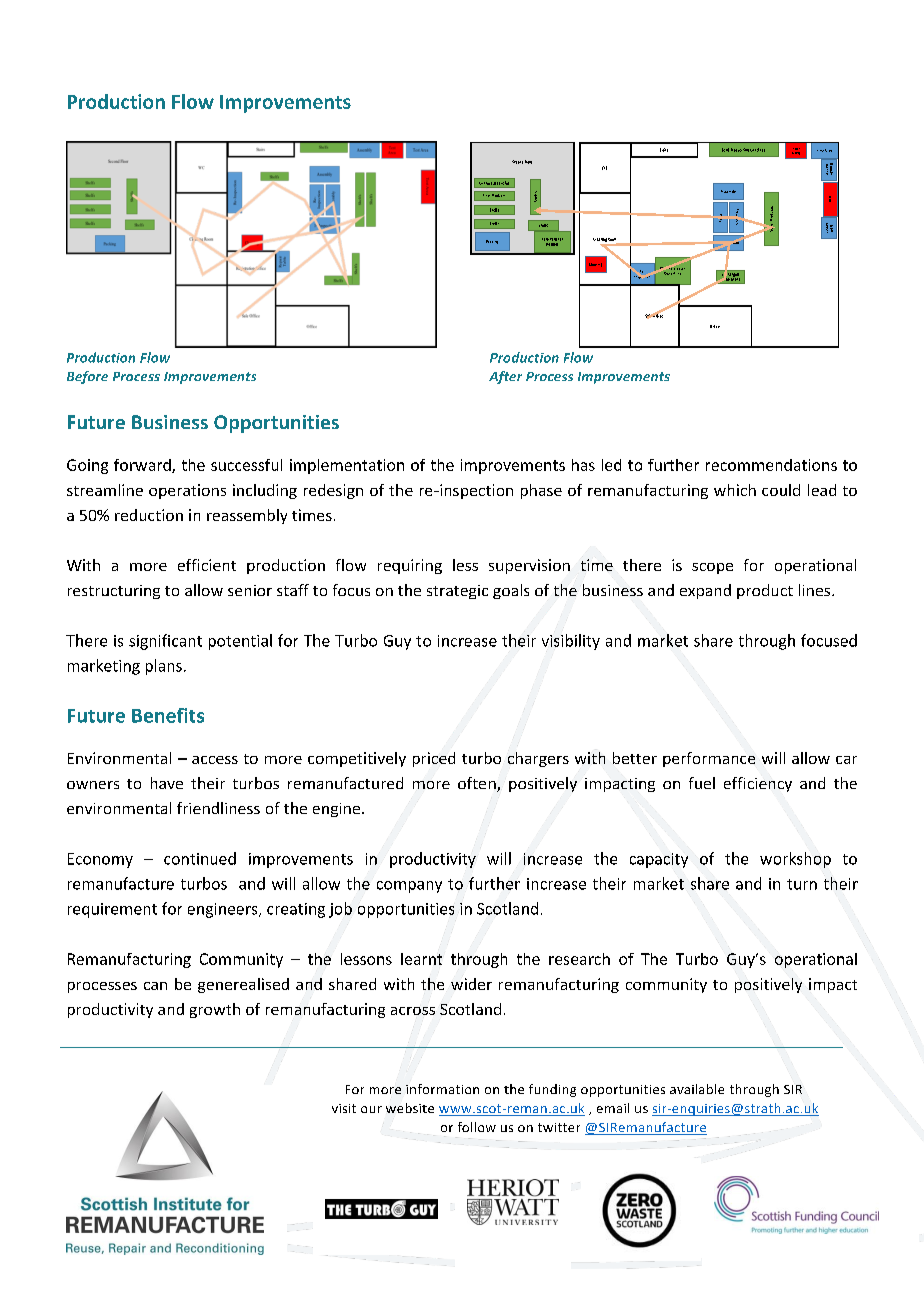 The image size is (924, 1309). What do you see at coordinates (705, 591) in the page?
I see `expand` at bounding box center [705, 591].
